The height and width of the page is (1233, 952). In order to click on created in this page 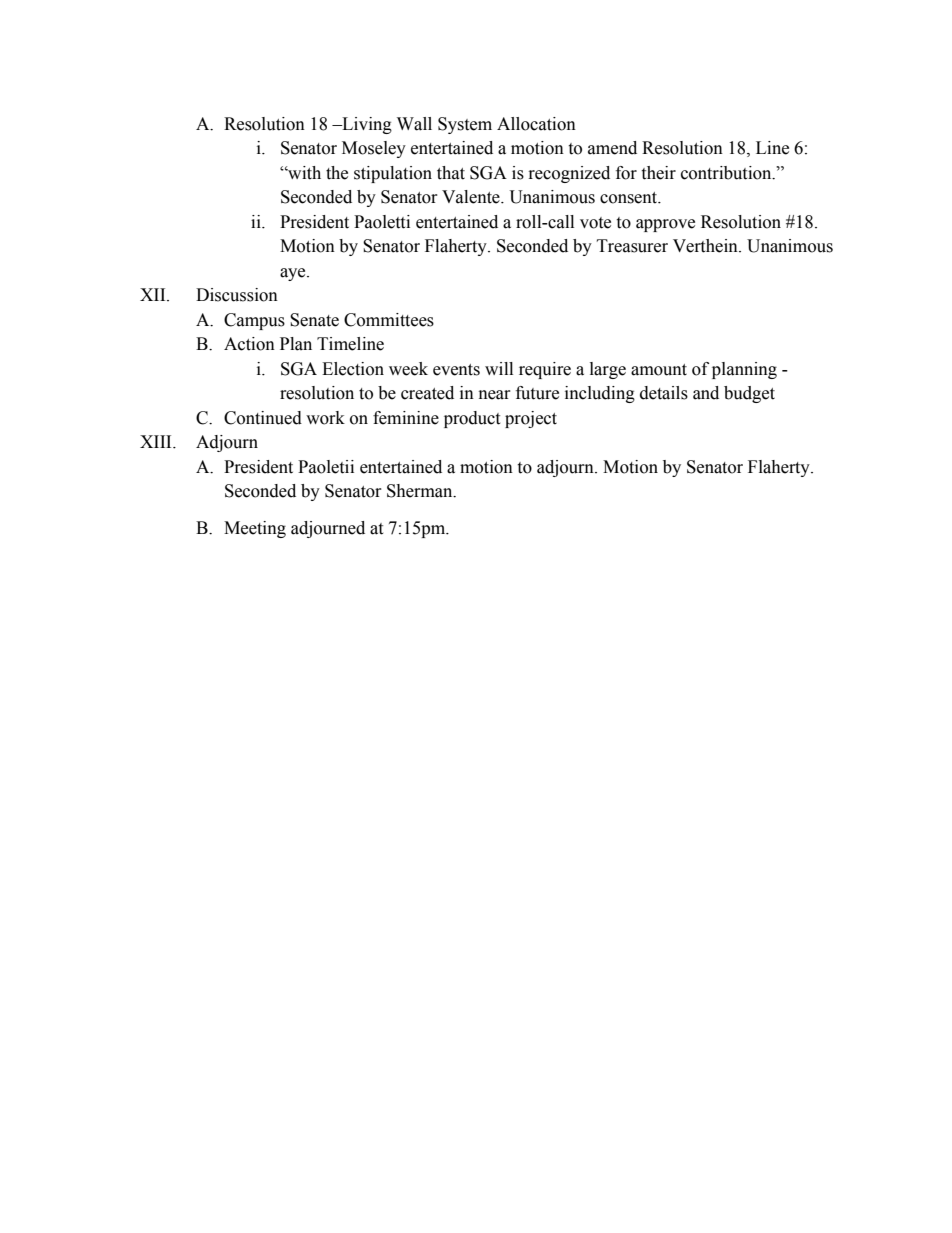, I will do `click(427, 393)`.
